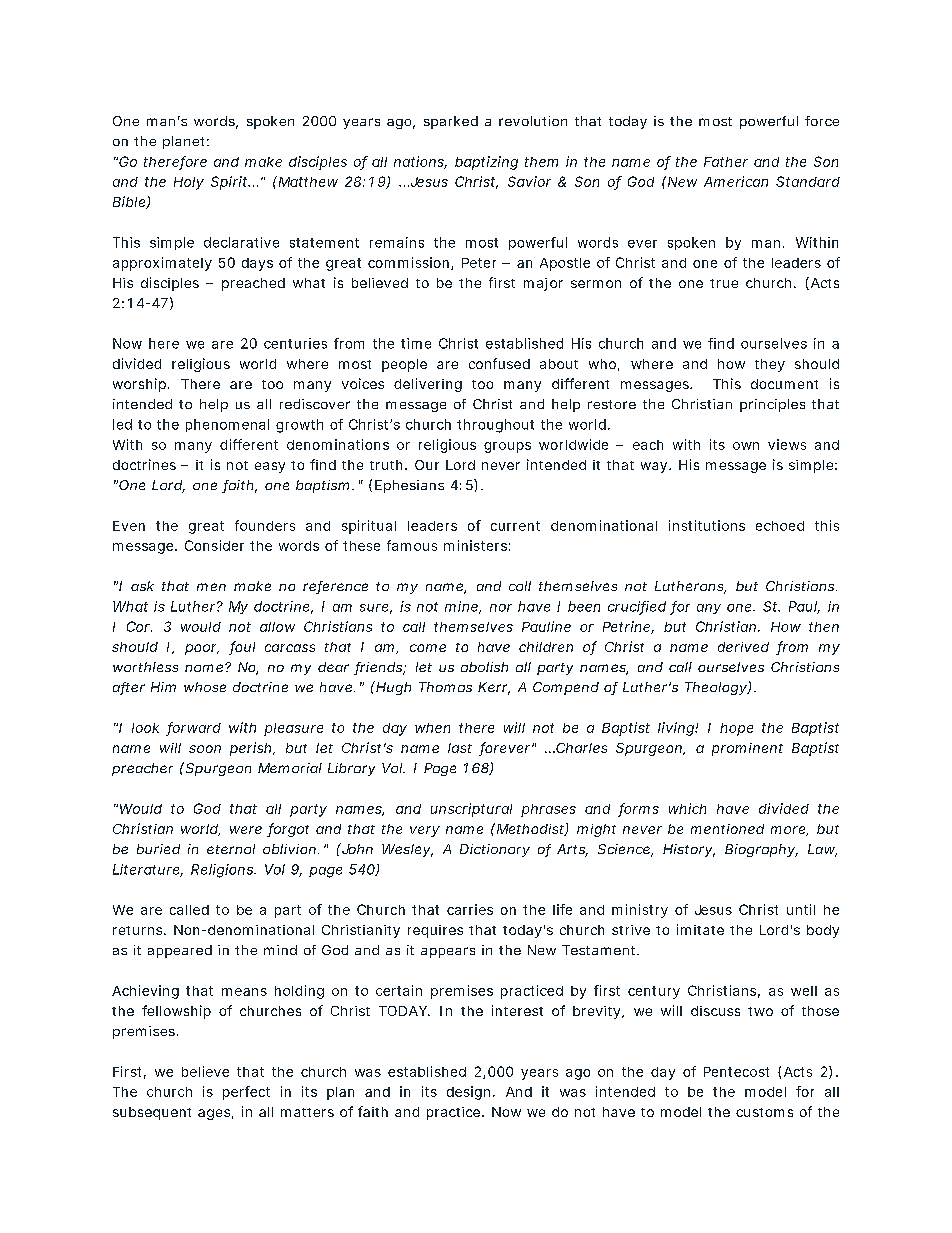 This screenshot has height=1233, width=952. Describe the element at coordinates (736, 1072) in the screenshot. I see `Pentecost` at that location.
